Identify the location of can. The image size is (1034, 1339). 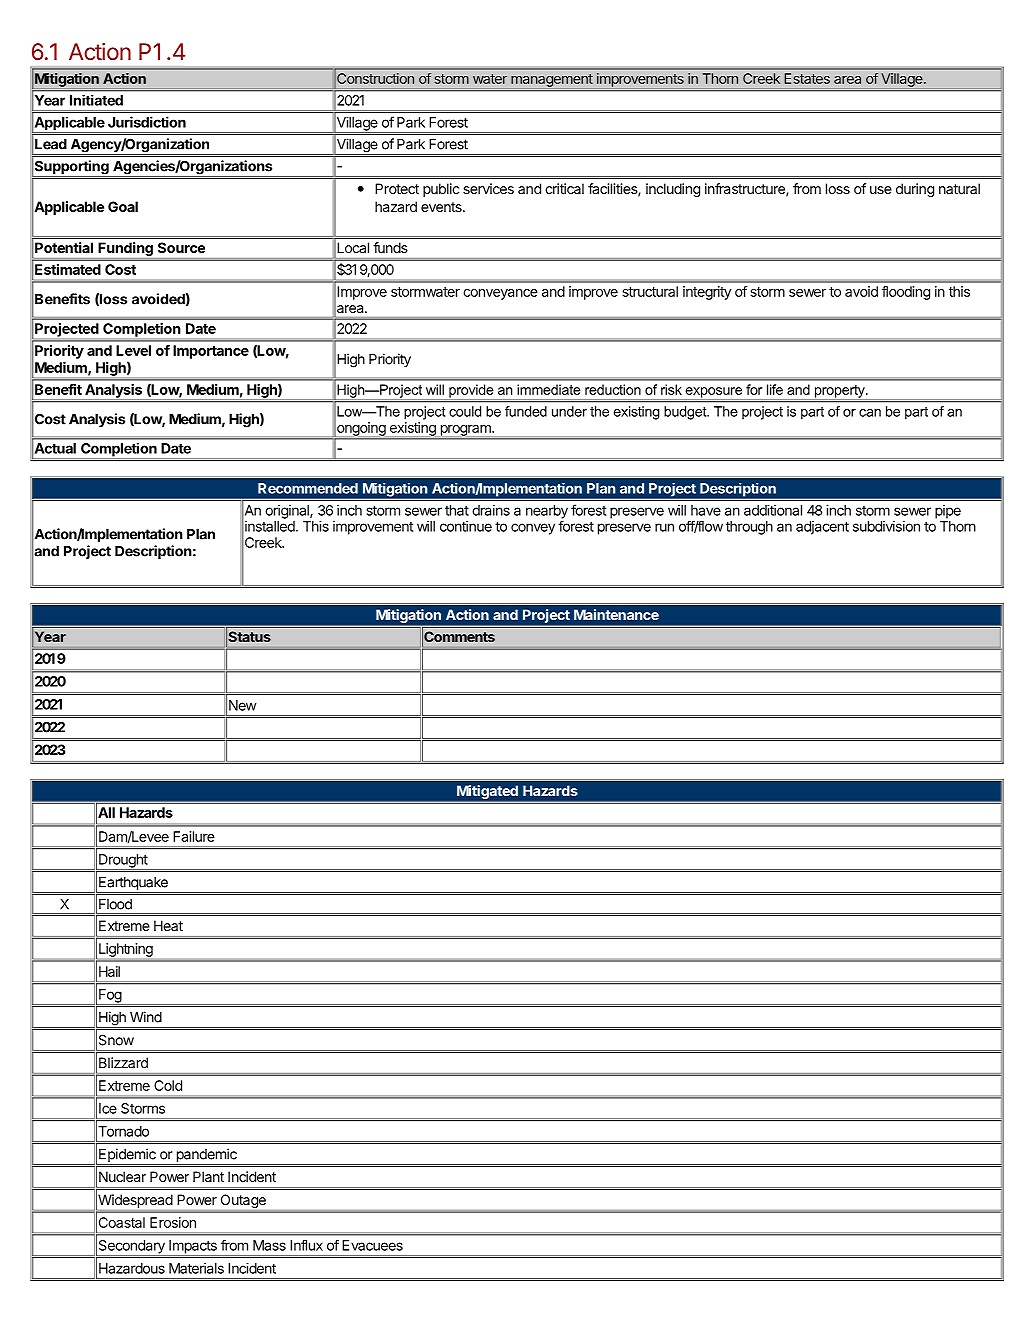
(870, 413).
